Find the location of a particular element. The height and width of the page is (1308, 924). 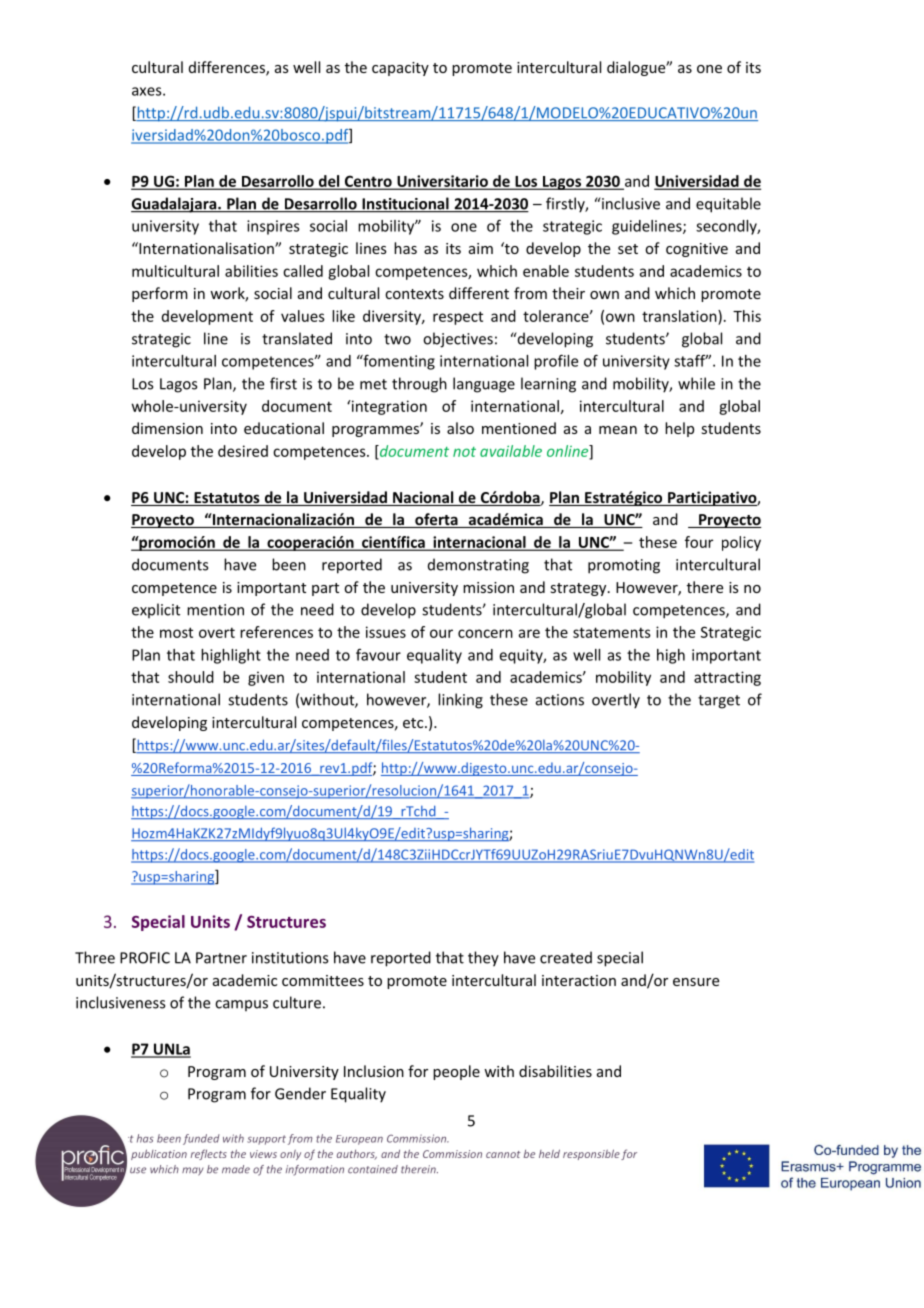

differences is located at coordinates (228, 68).
